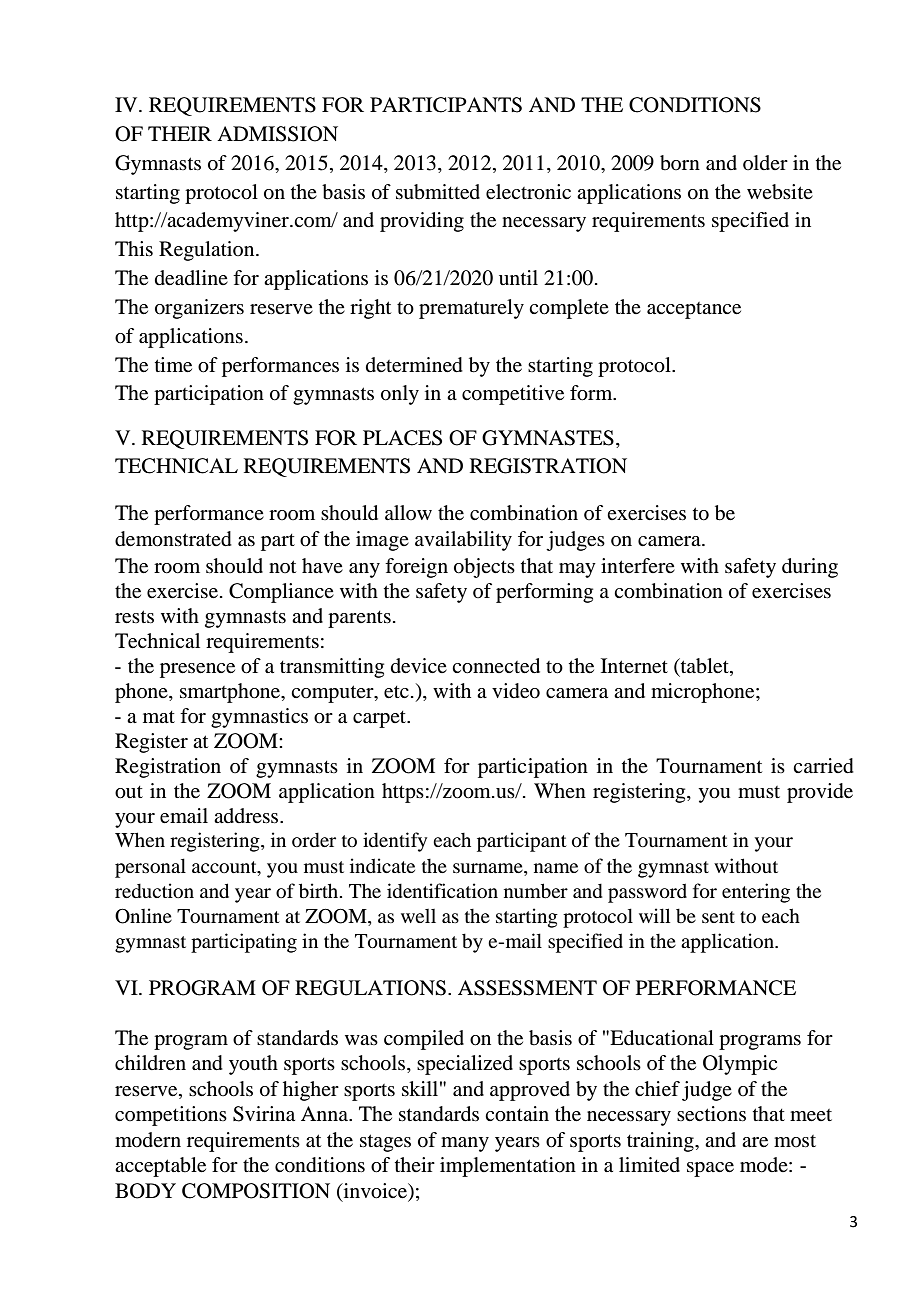  What do you see at coordinates (438, 192) in the screenshot?
I see `submitted` at bounding box center [438, 192].
